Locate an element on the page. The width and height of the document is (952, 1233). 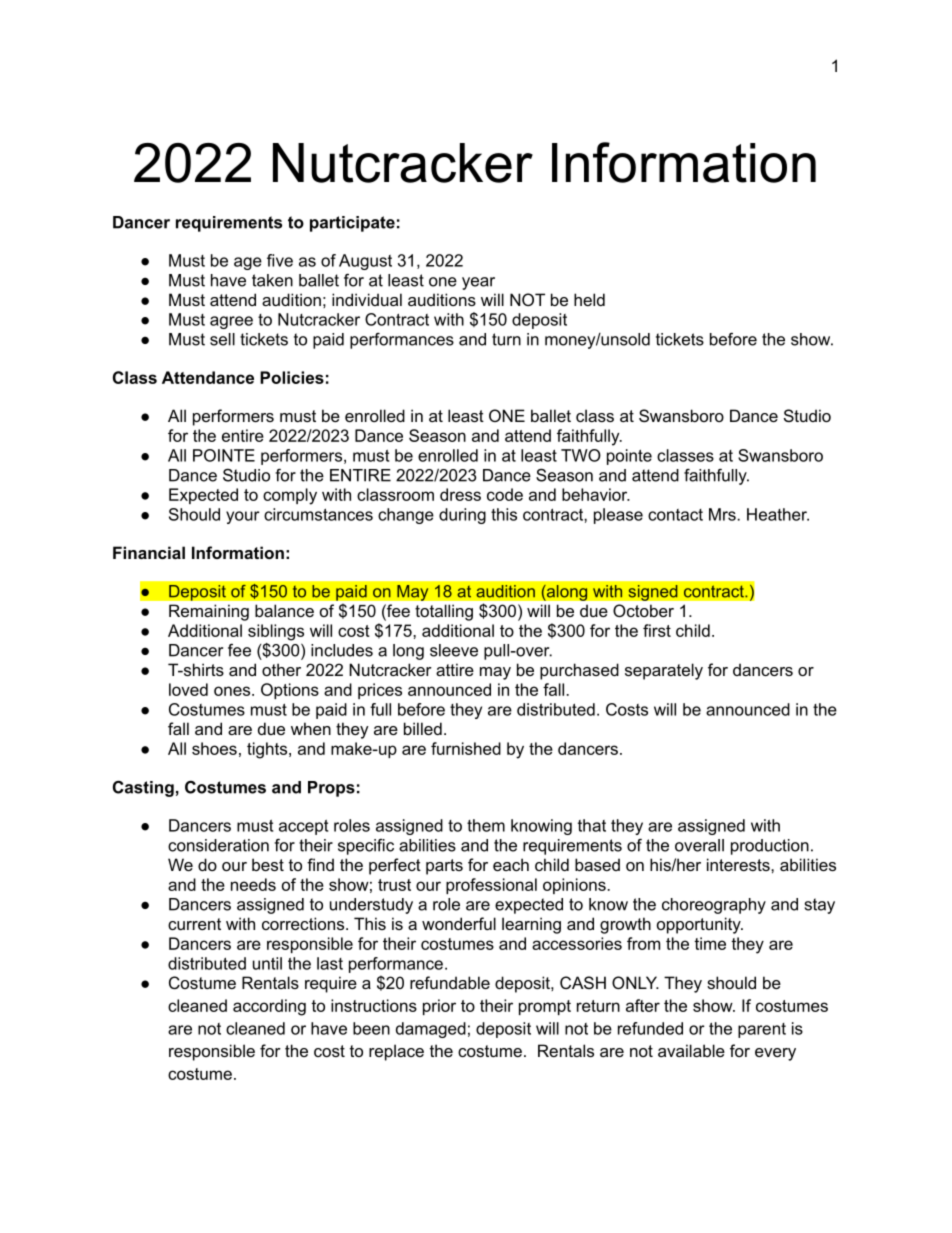
contact is located at coordinates (675, 515).
